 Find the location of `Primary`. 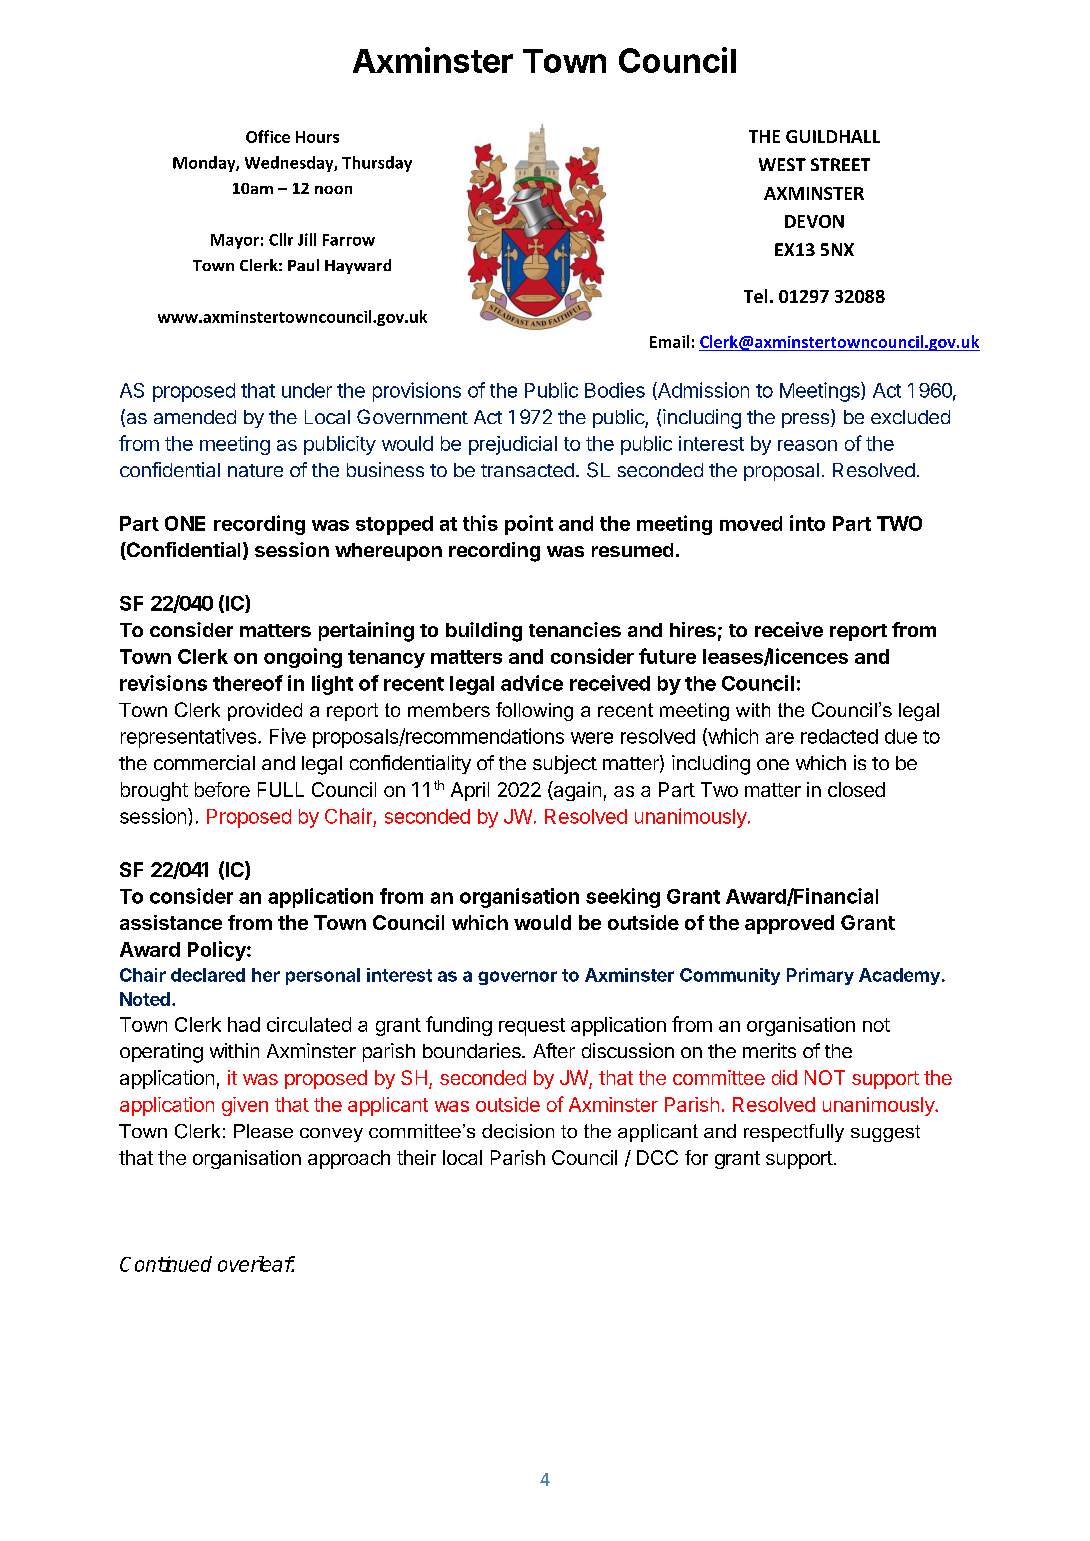

Primary is located at coordinates (820, 976).
